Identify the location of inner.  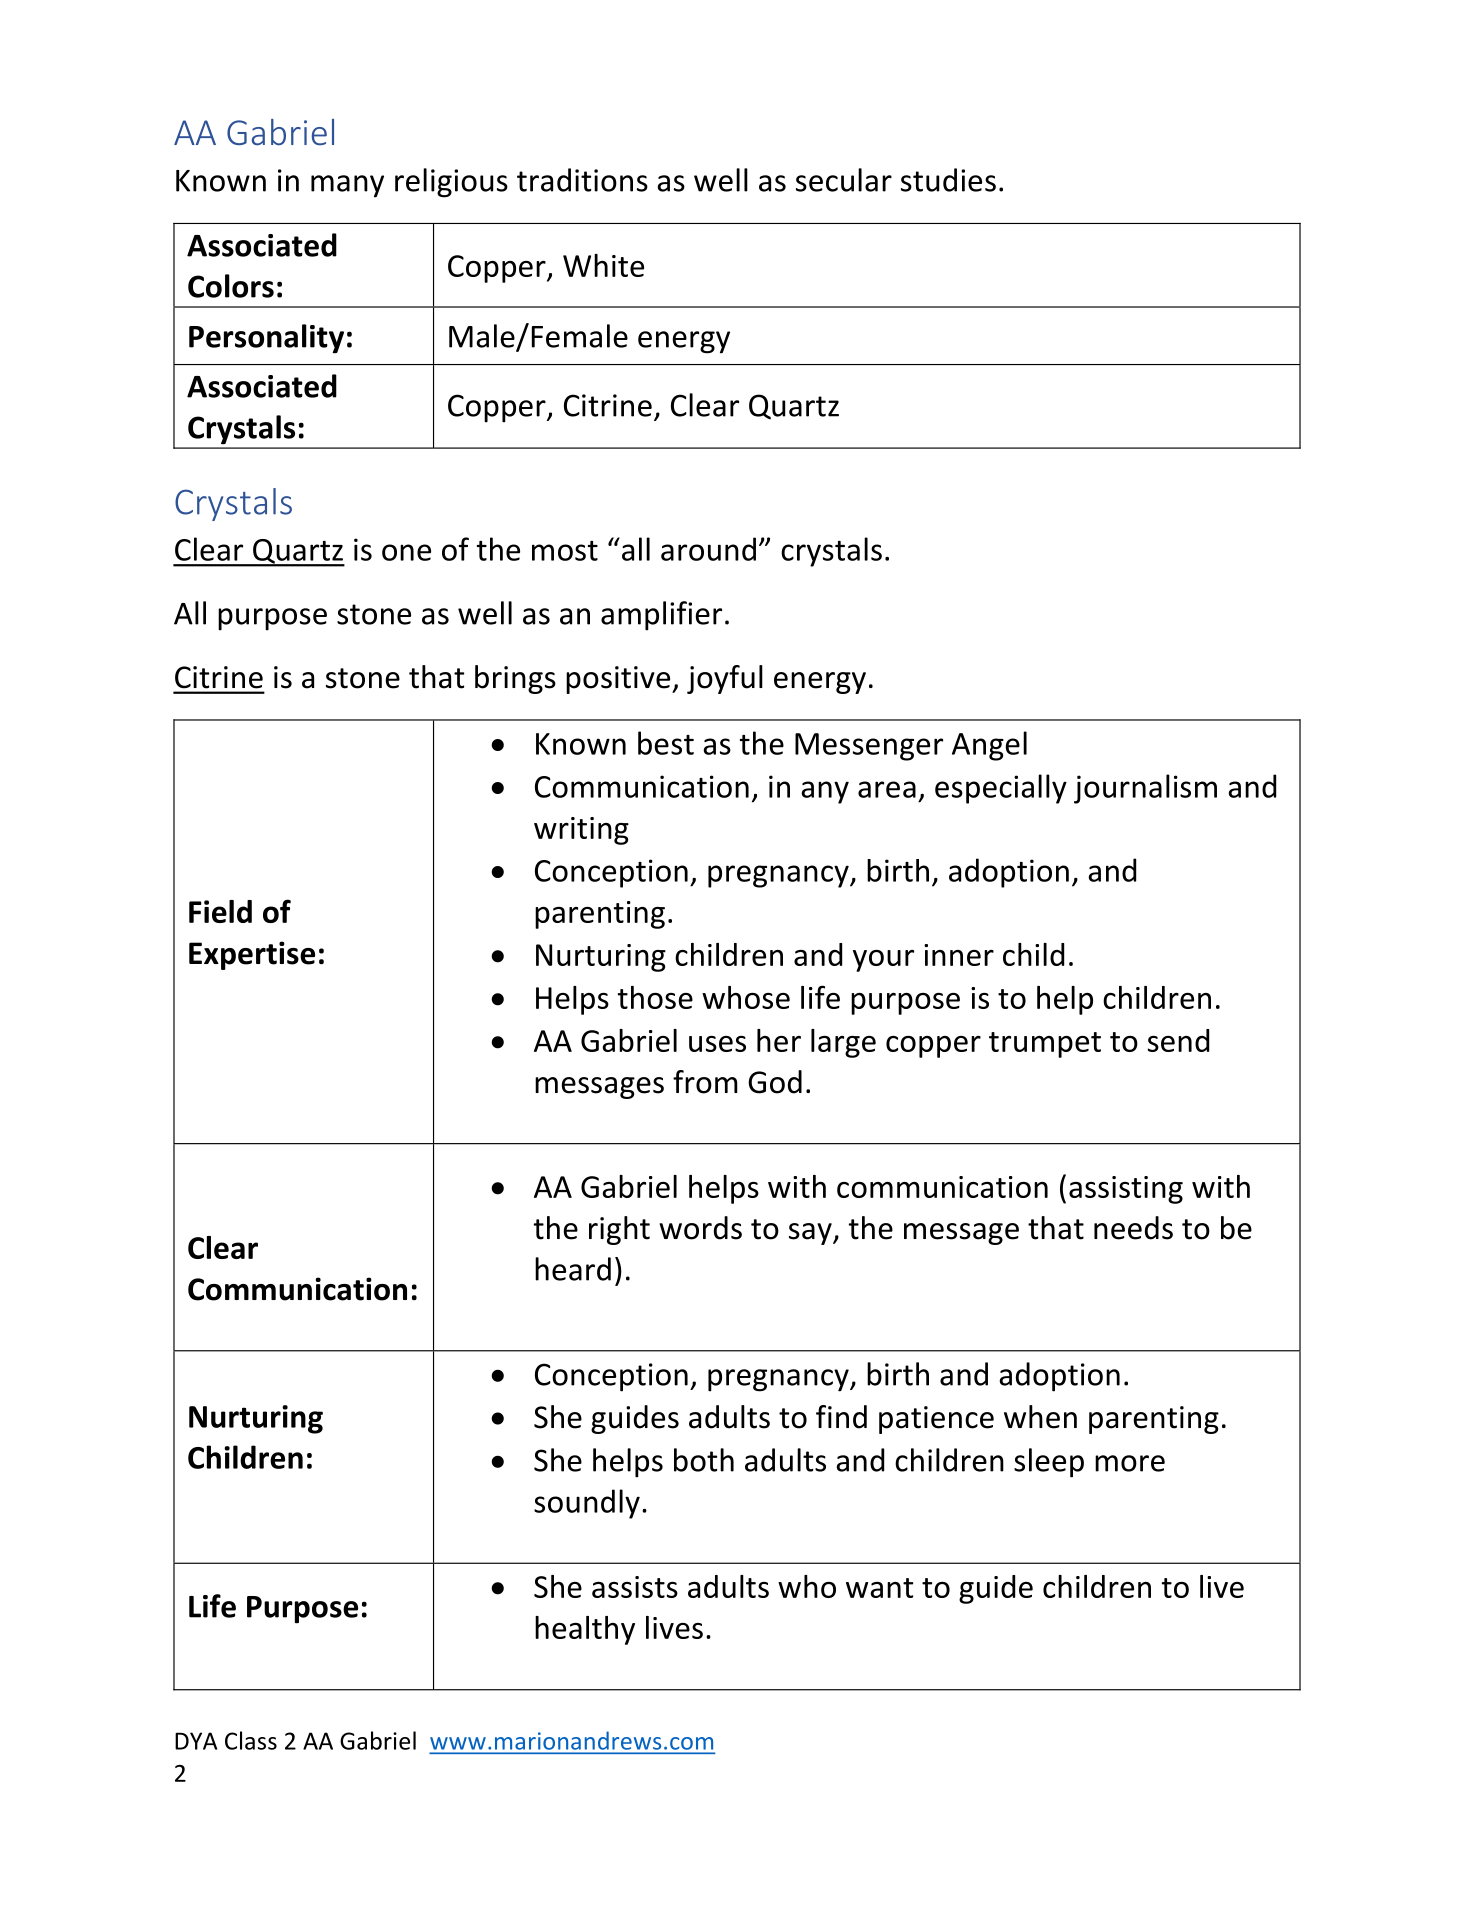
(959, 955).
